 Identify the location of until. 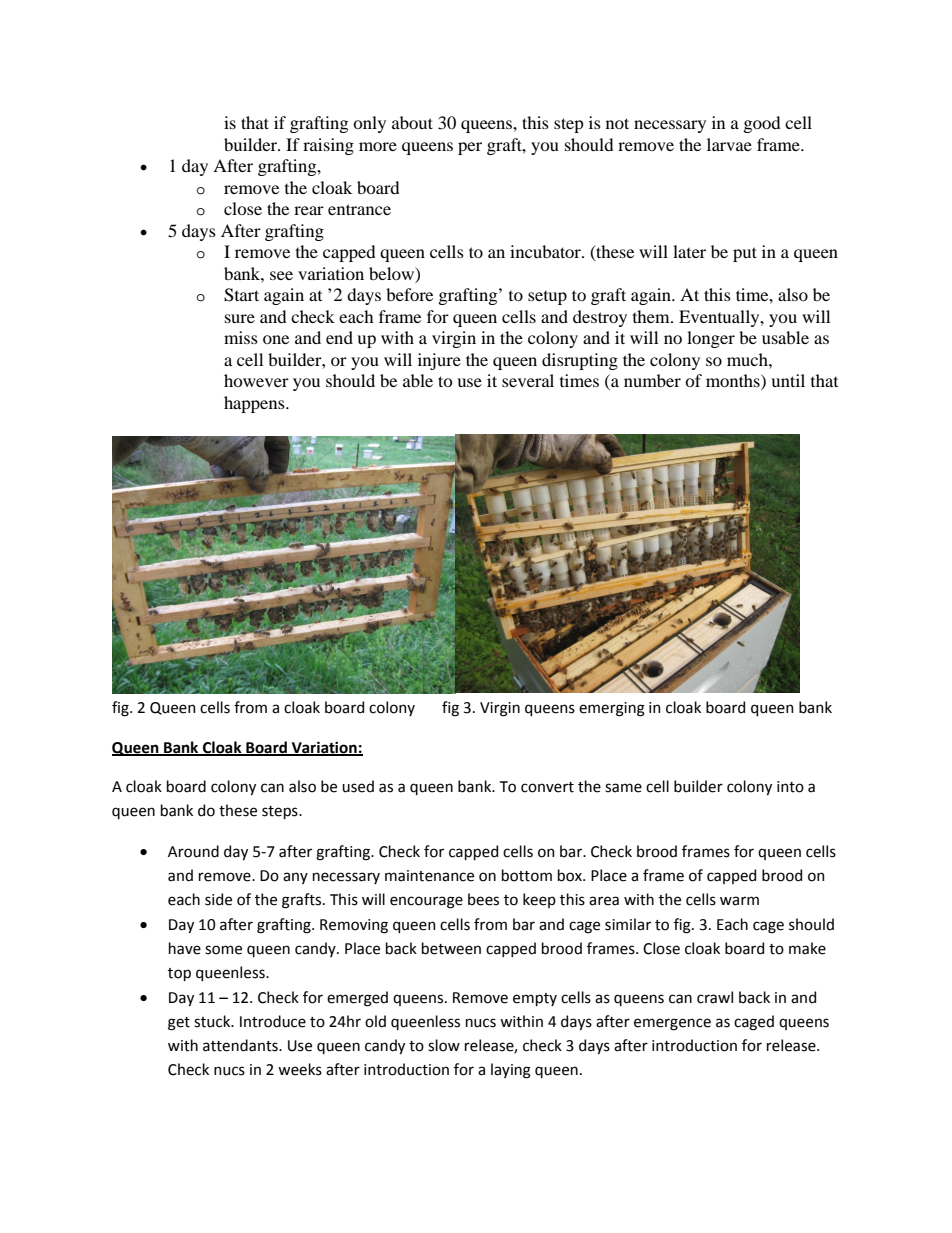
(788, 380).
